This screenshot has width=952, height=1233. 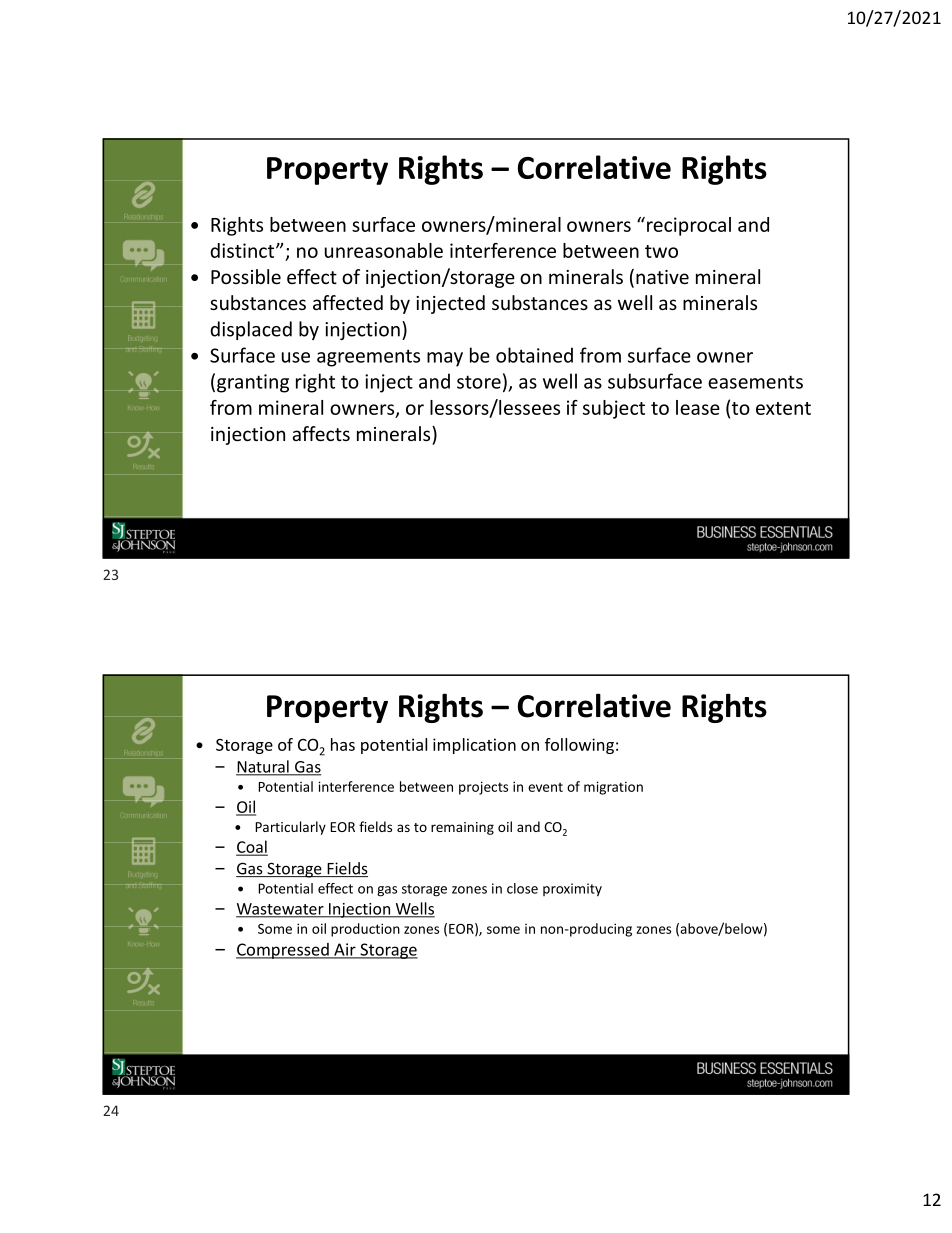 I want to click on following, so click(x=579, y=746).
